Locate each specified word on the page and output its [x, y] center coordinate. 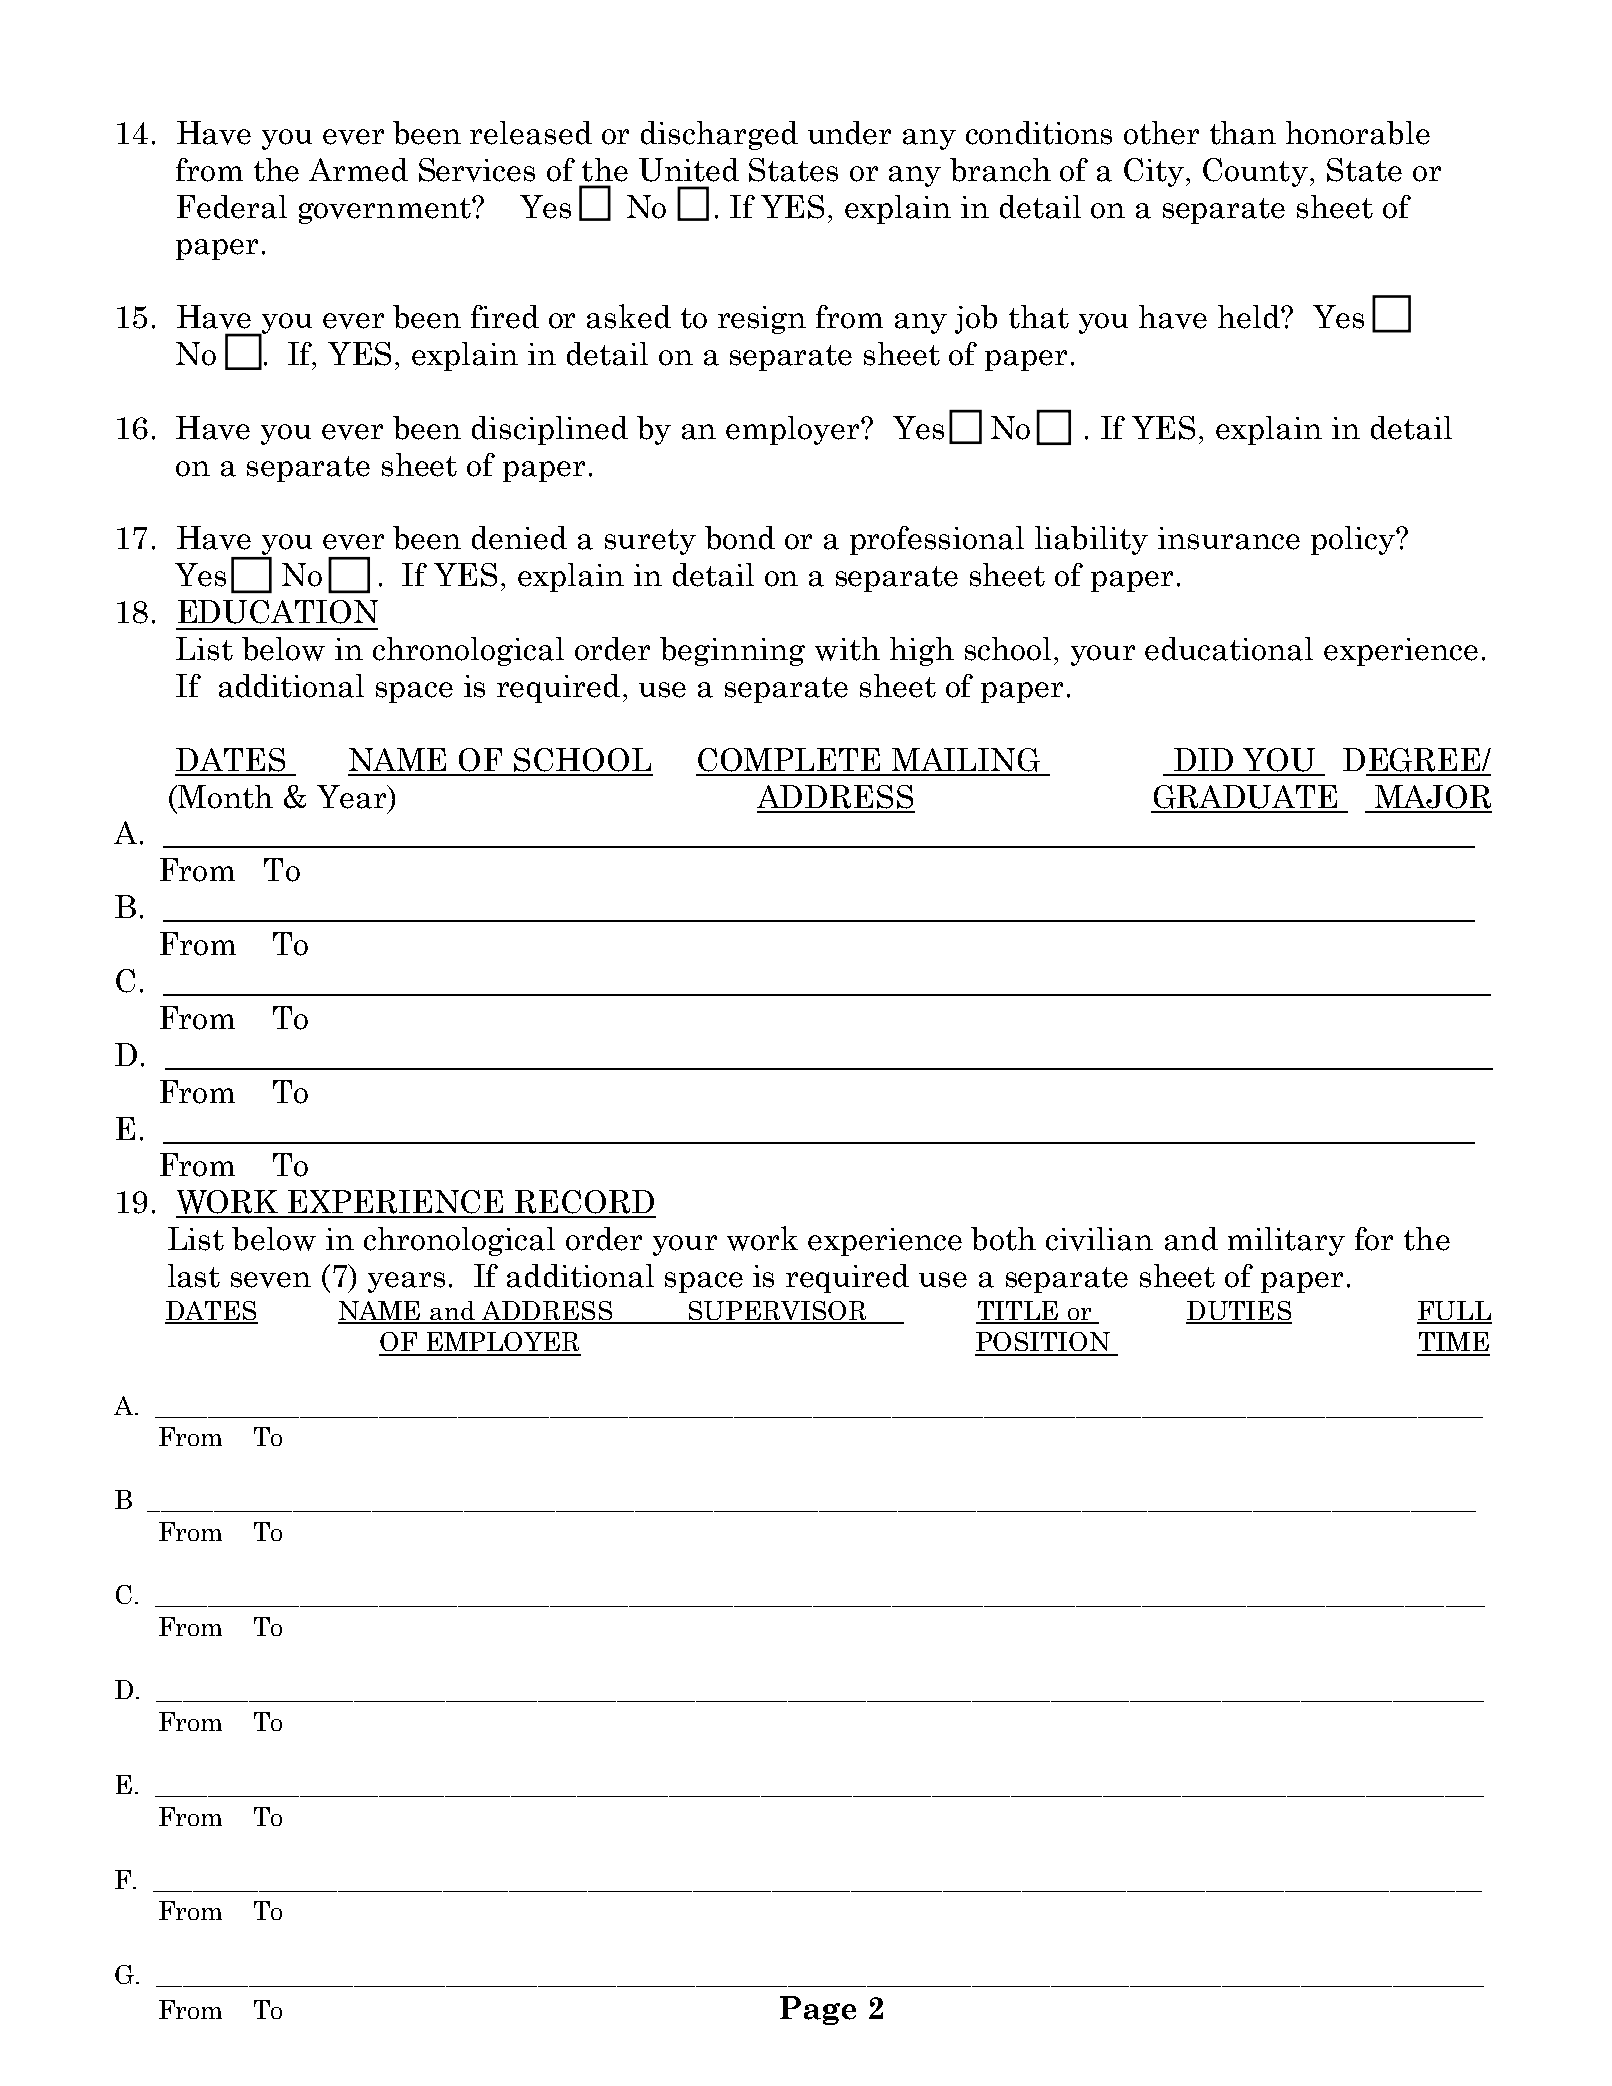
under [849, 133]
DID [1203, 759]
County [1255, 172]
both [1003, 1239]
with [847, 649]
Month [224, 797]
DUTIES [1239, 1312]
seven [271, 1280]
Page [818, 2010]
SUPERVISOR [778, 1312]
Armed [358, 170]
